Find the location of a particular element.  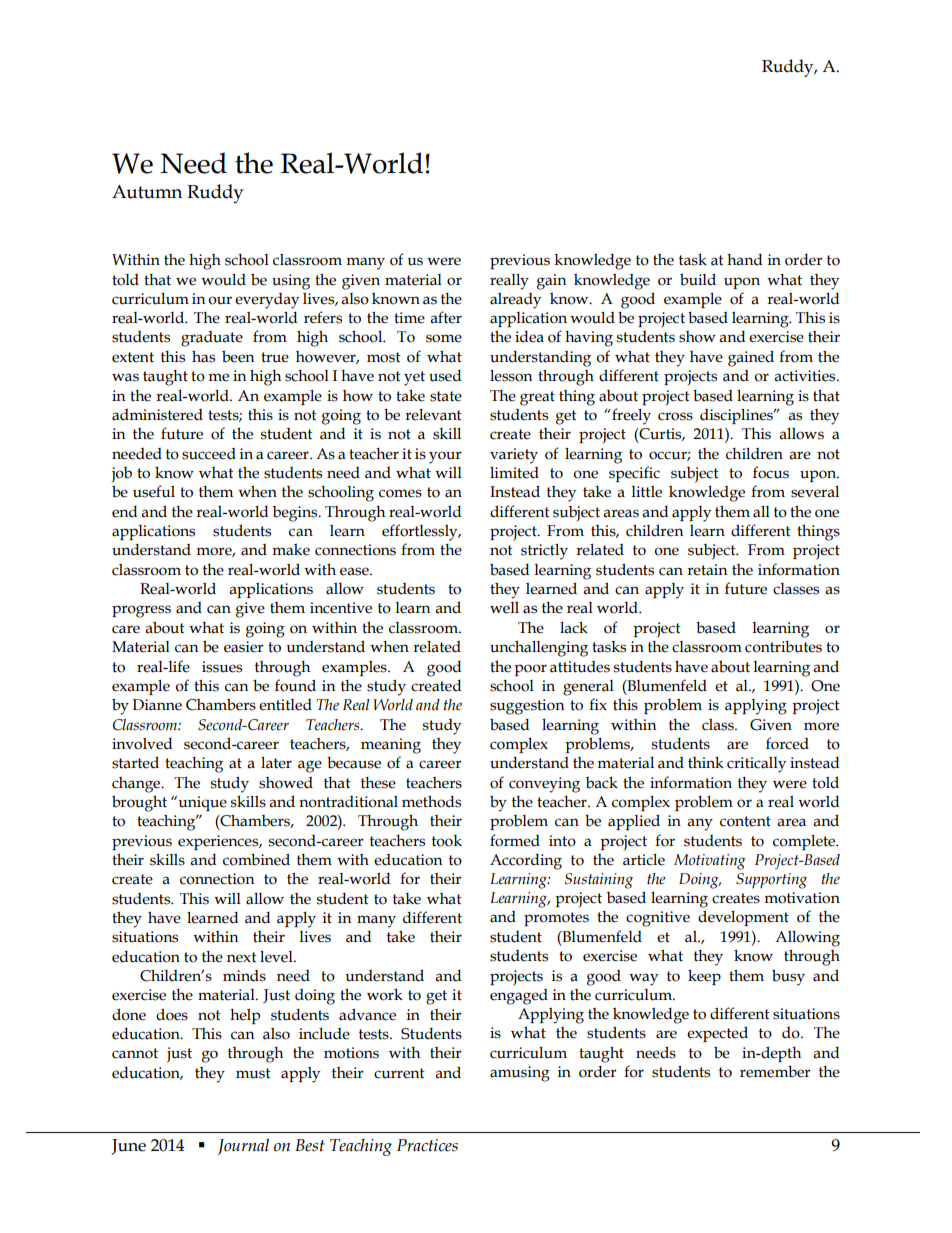

already is located at coordinates (515, 301).
